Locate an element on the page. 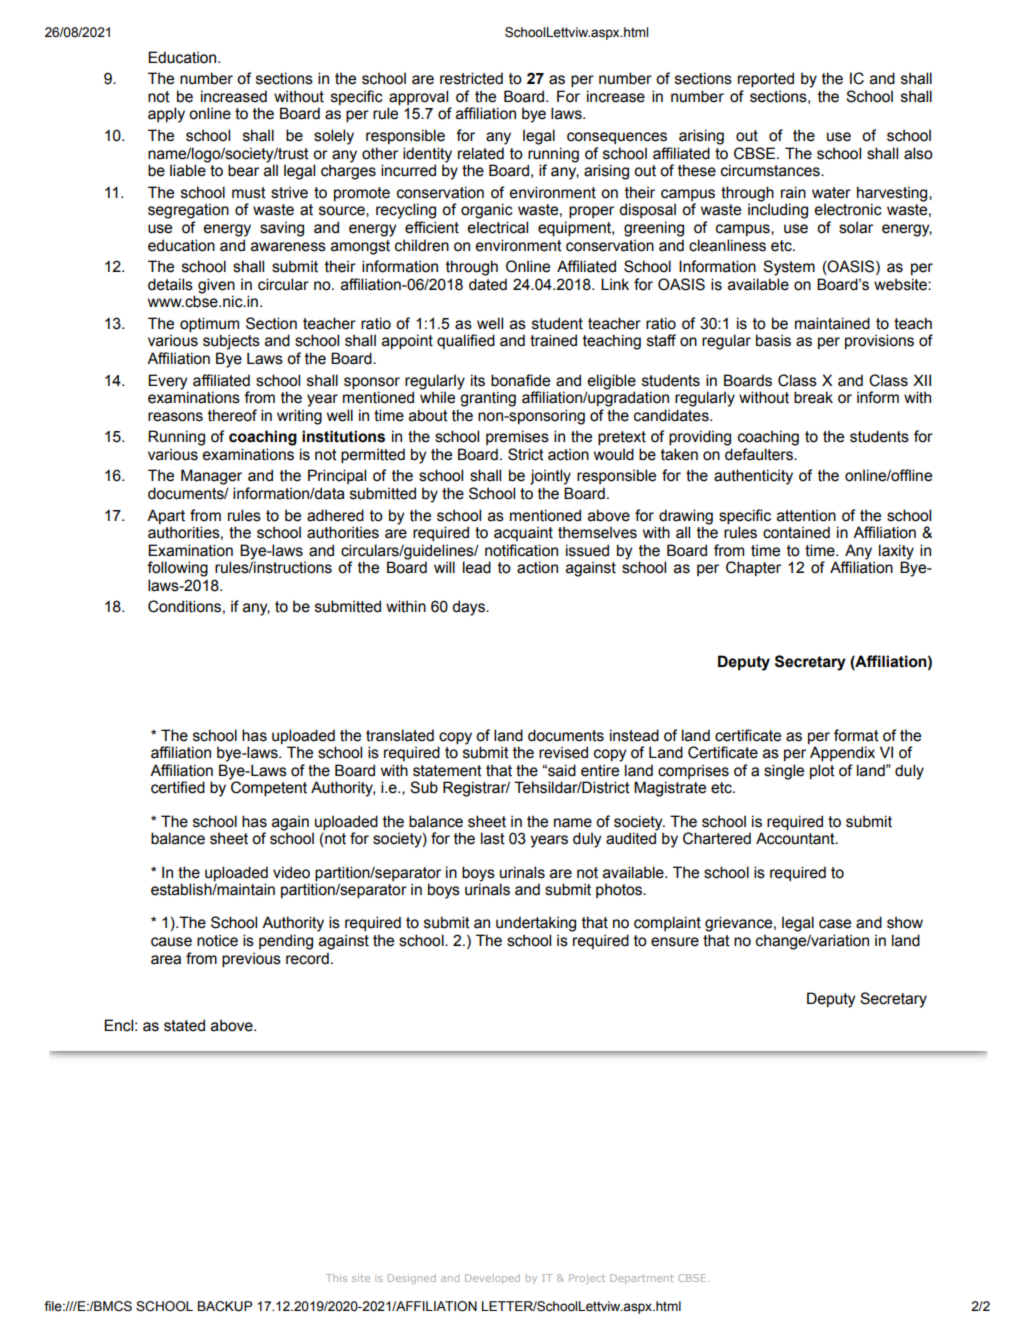 This document has width=1035, height=1340. contained is located at coordinates (796, 532).
